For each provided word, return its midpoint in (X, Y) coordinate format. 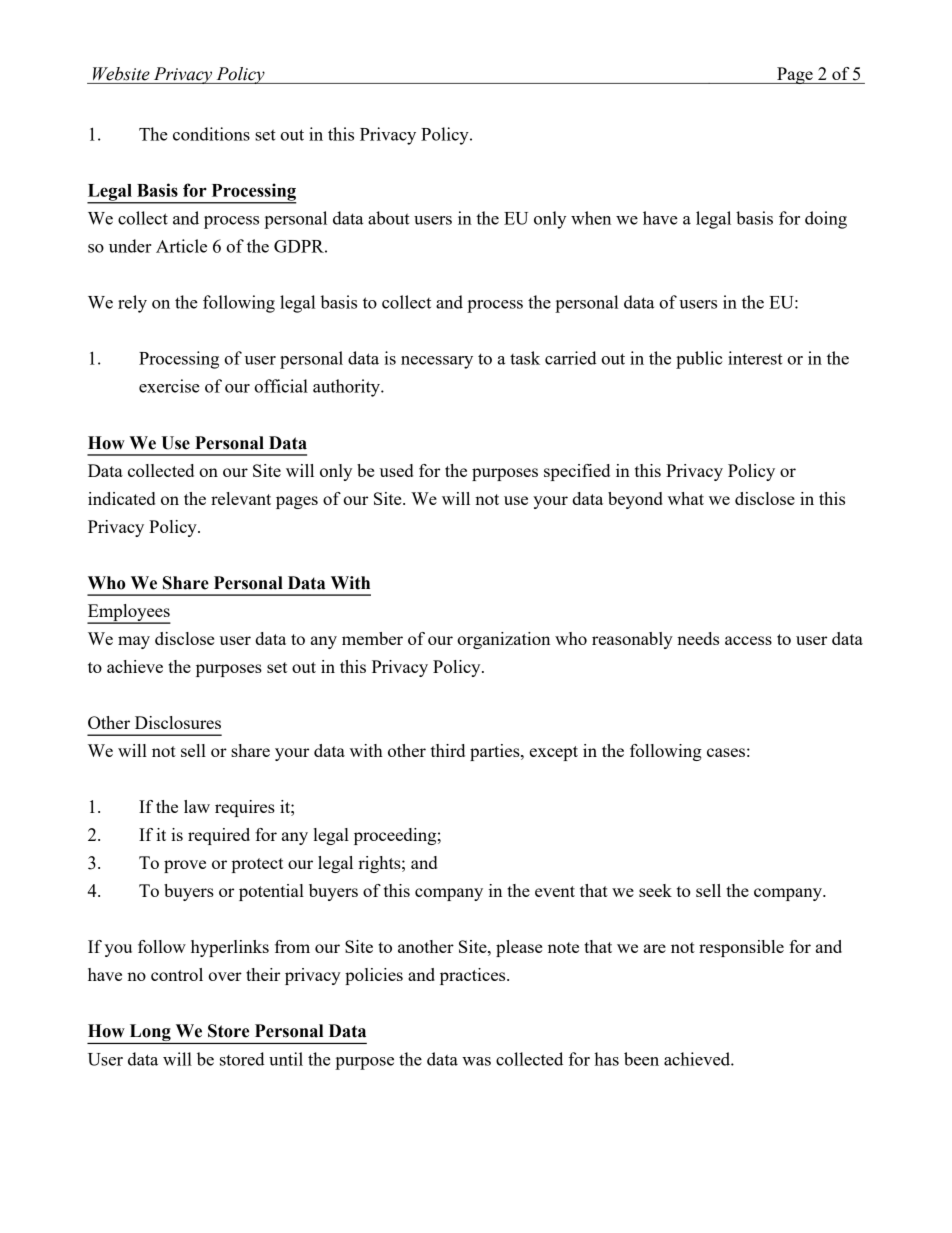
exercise (169, 386)
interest (755, 358)
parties (496, 752)
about (389, 218)
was (476, 1061)
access (748, 640)
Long (150, 1034)
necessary (437, 362)
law (197, 806)
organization (503, 640)
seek (655, 890)
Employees (128, 613)
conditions (211, 134)
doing (826, 220)
